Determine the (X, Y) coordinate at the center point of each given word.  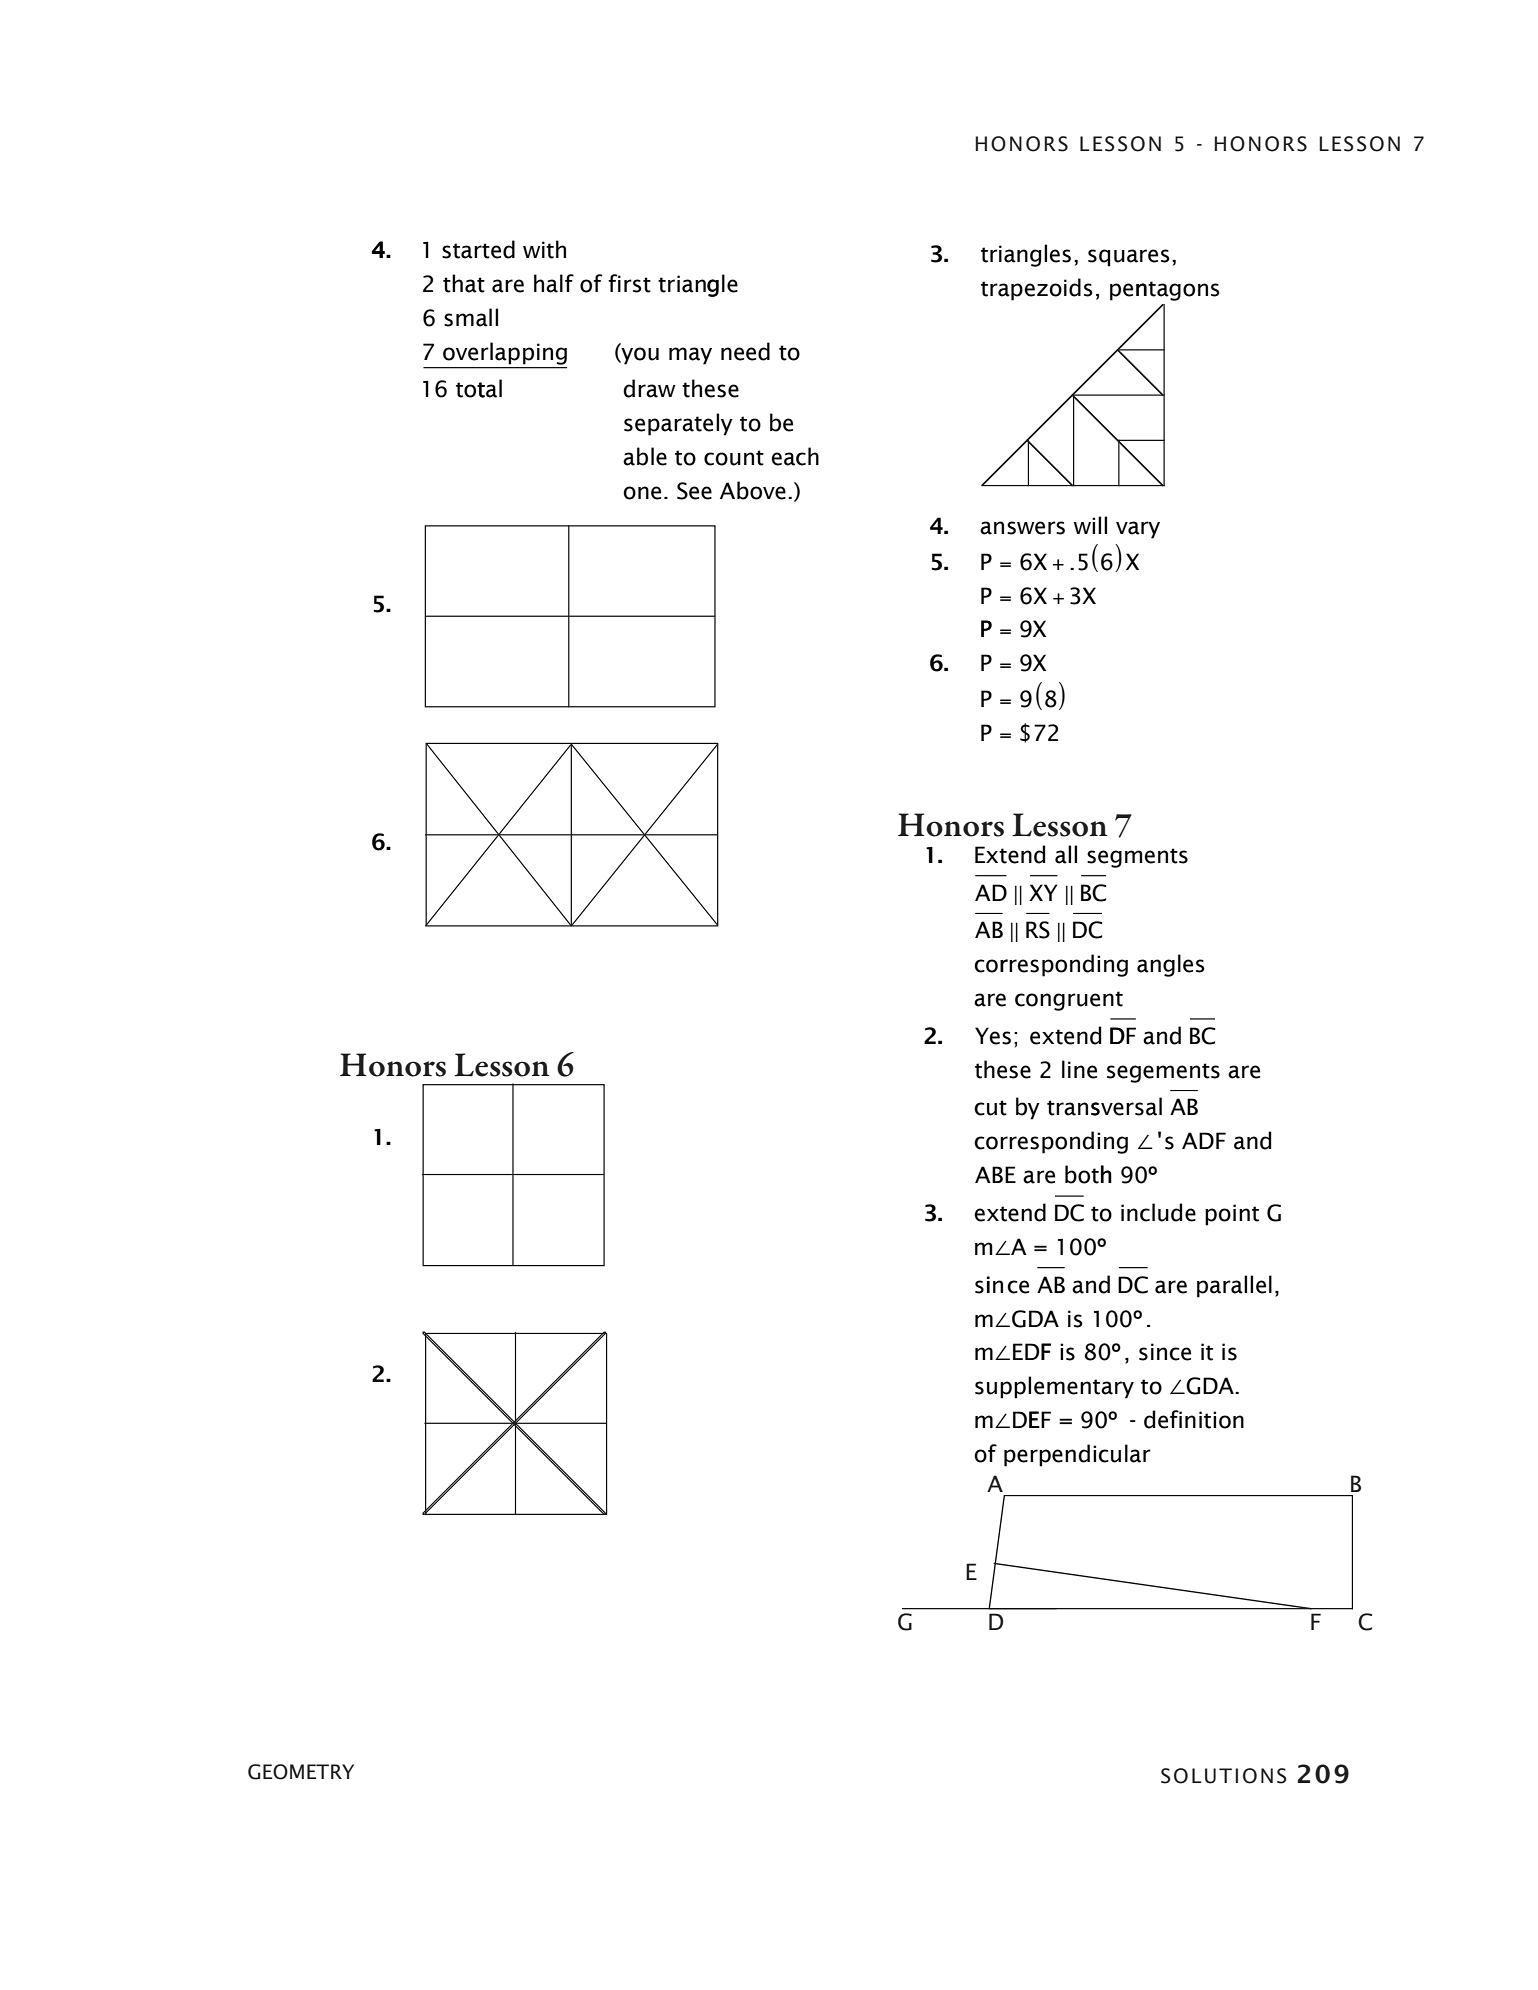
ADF (1204, 1140)
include (1158, 1212)
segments (1137, 858)
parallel (1234, 1286)
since (1165, 1352)
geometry (301, 1772)
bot (1082, 1174)
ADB (997, 1559)
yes (993, 1036)
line (1079, 1069)
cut (990, 1108)
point (1232, 1215)
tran (1067, 1108)
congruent (1069, 1001)
